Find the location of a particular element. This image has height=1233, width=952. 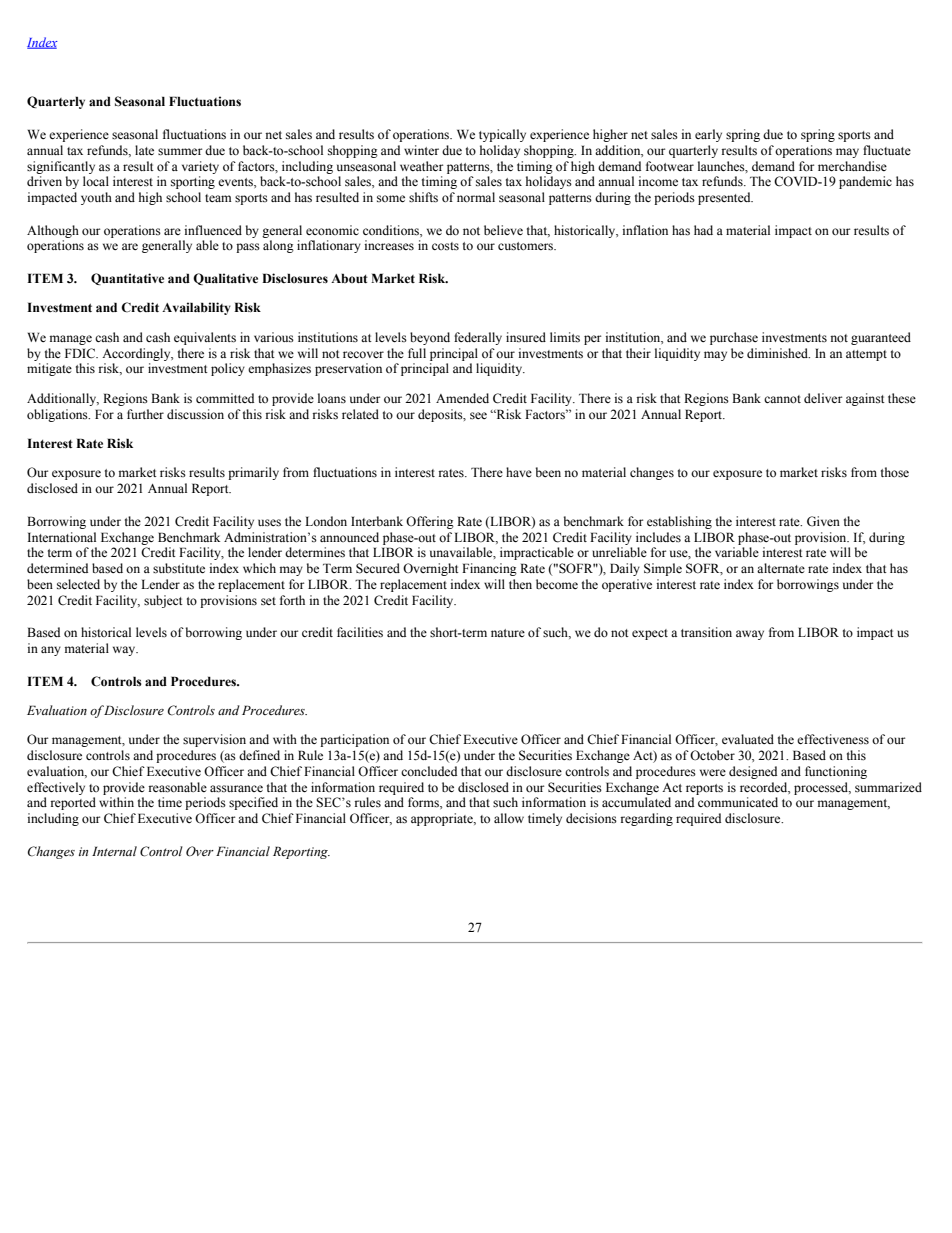

away is located at coordinates (750, 635).
